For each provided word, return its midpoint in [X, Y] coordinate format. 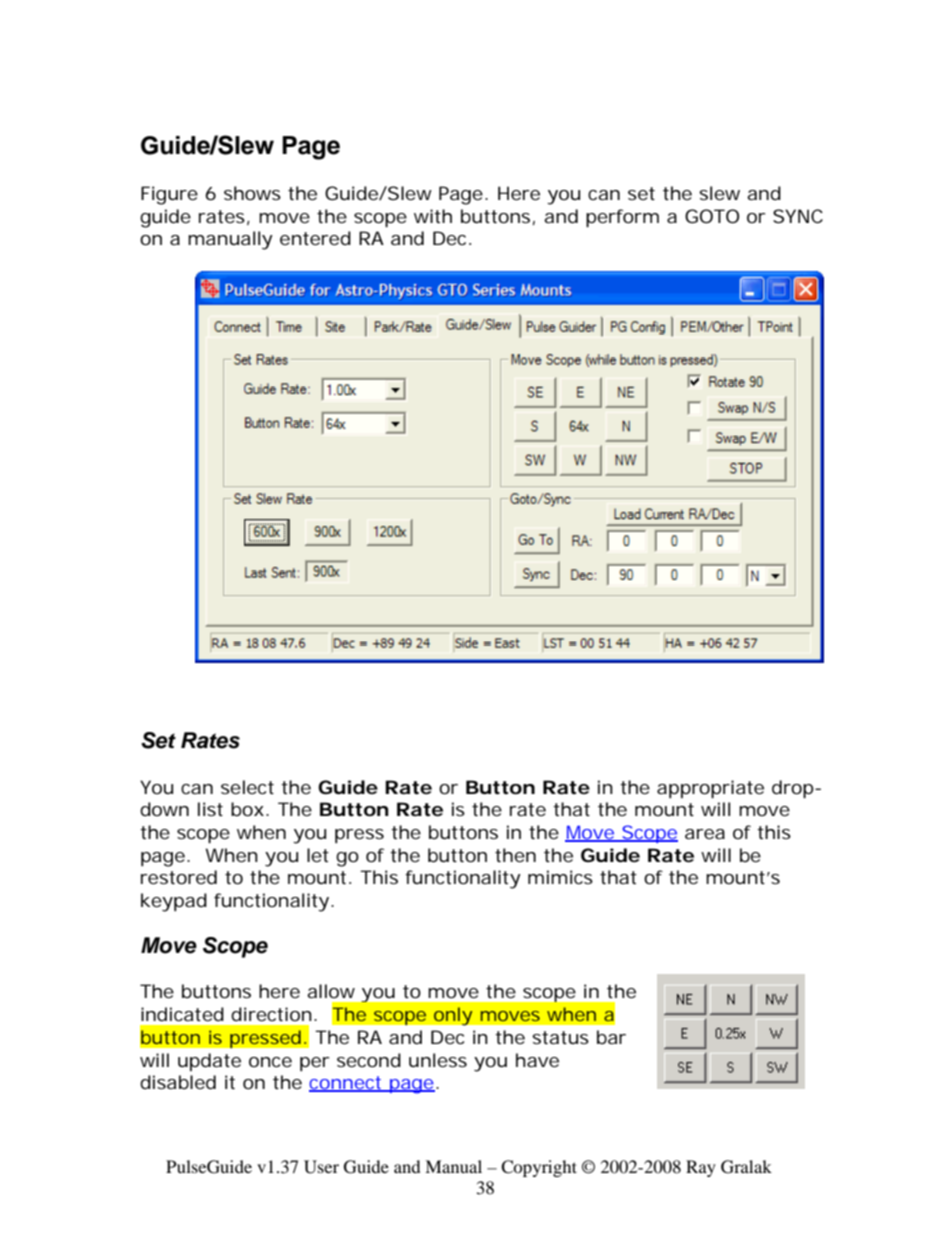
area [705, 834]
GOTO [712, 216]
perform [622, 218]
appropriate [710, 789]
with [433, 216]
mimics [560, 877]
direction [271, 1014]
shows [252, 193]
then [515, 855]
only [453, 1016]
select [247, 787]
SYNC [798, 216]
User [321, 1167]
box [247, 809]
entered [315, 238]
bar [611, 1037]
